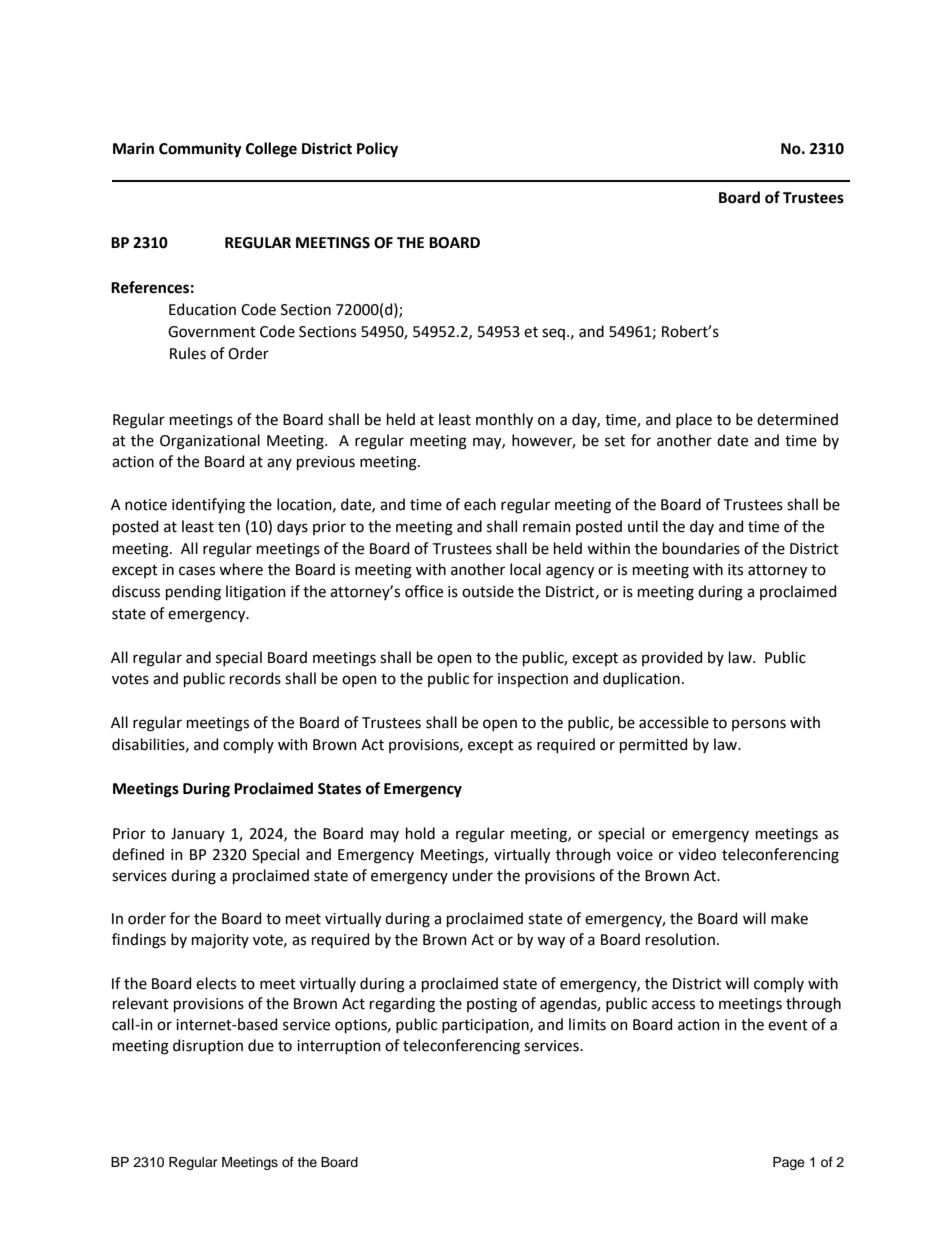 Image resolution: width=952 pixels, height=1233 pixels. What do you see at coordinates (697, 854) in the screenshot?
I see `video` at bounding box center [697, 854].
